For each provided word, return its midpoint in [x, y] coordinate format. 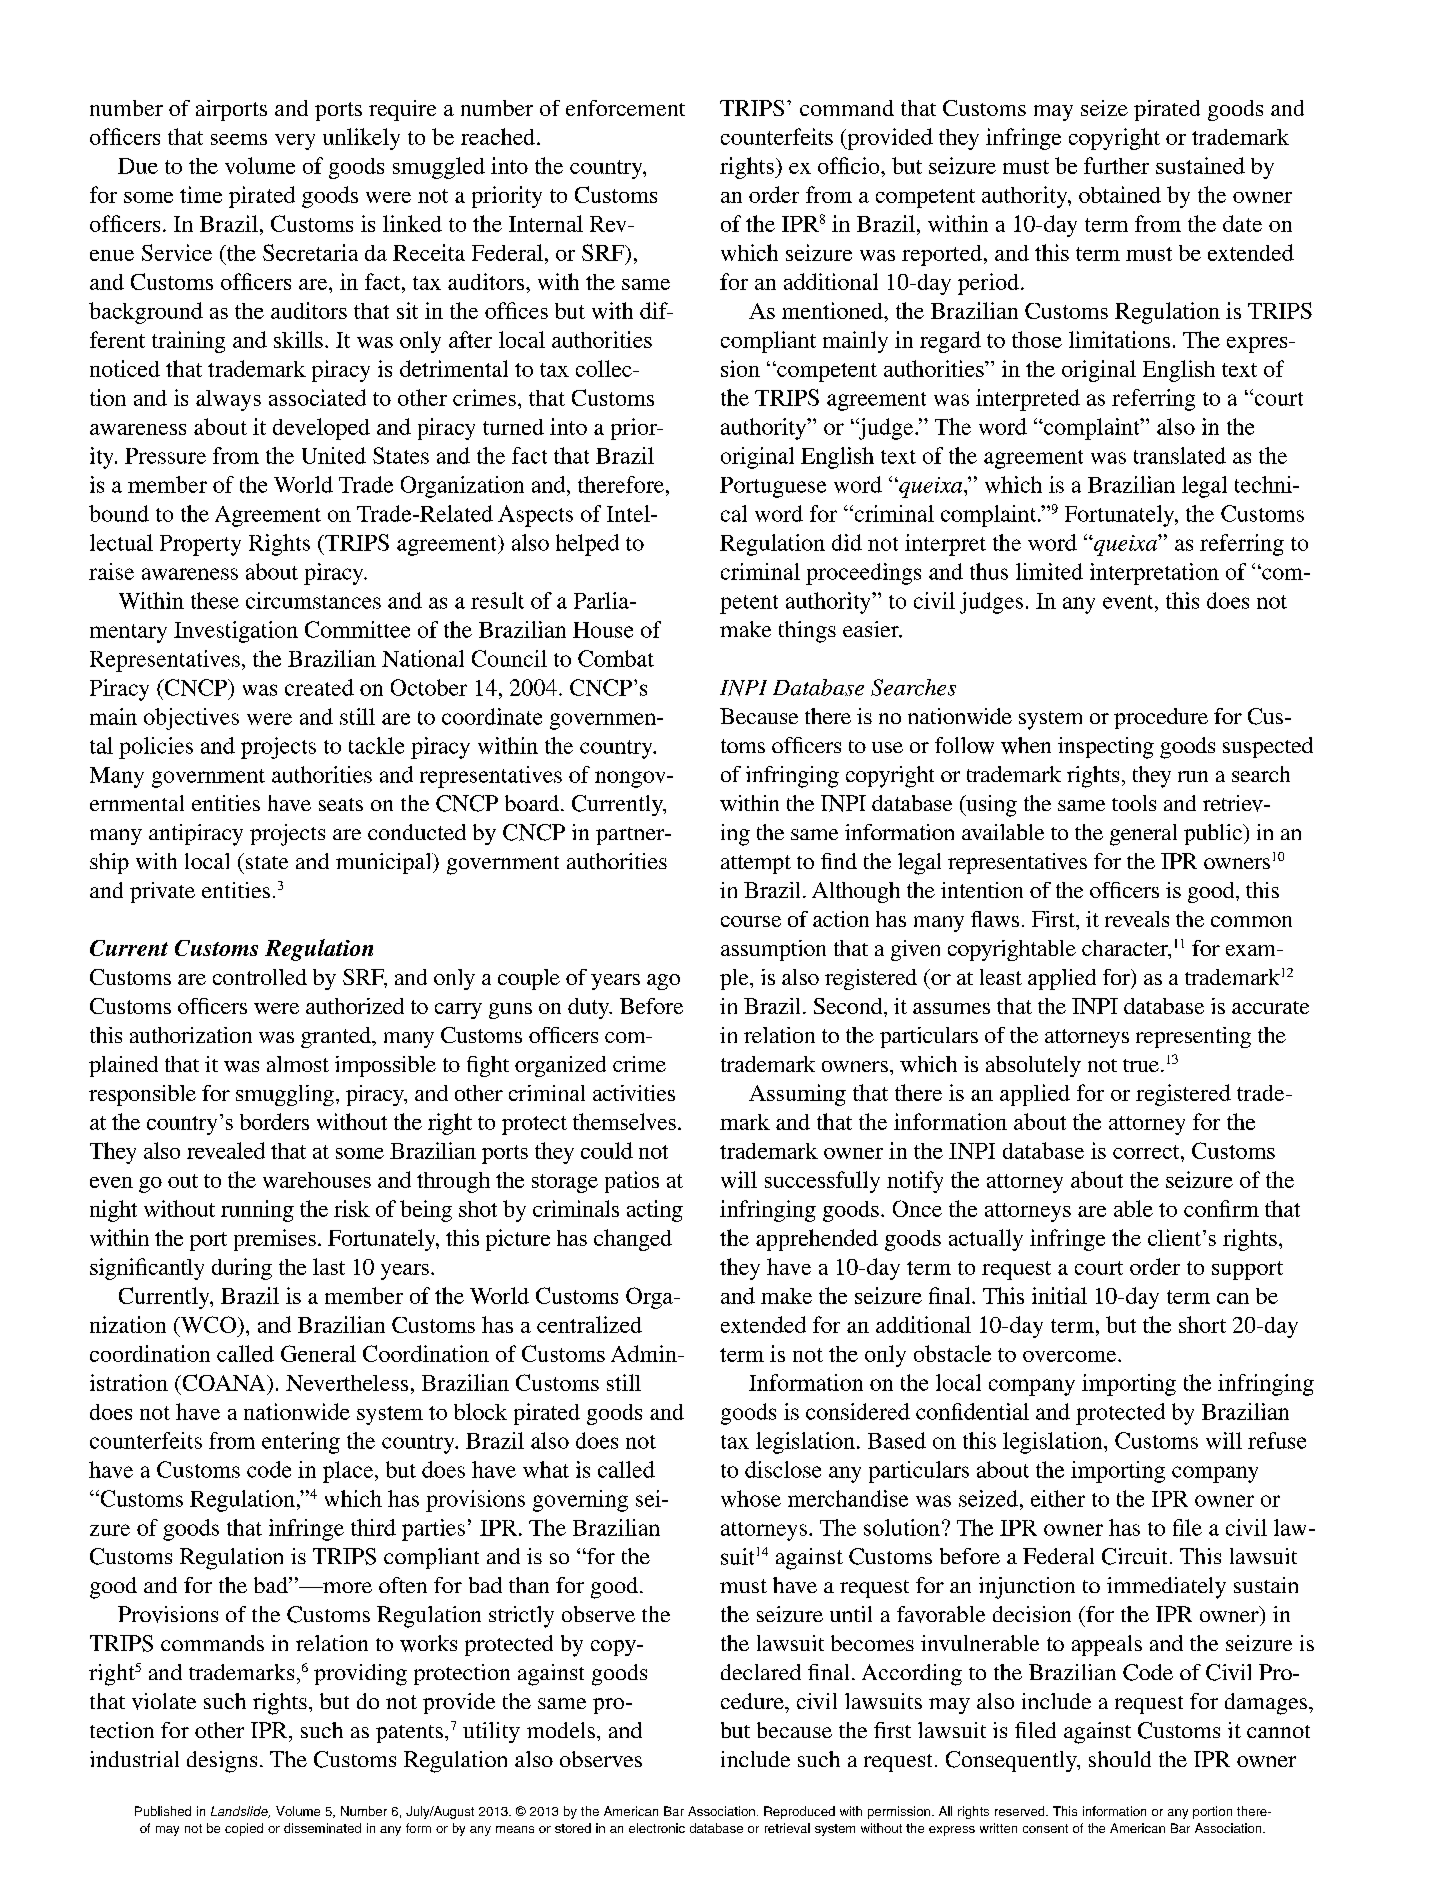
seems [239, 139]
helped [587, 545]
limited [1049, 571]
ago [663, 982]
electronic [657, 1828]
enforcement [625, 108]
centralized [589, 1324]
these [215, 600]
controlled [260, 977]
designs [222, 1762]
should [1120, 1759]
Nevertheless [347, 1383]
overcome [1071, 1356]
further [1116, 165]
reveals [1137, 919]
